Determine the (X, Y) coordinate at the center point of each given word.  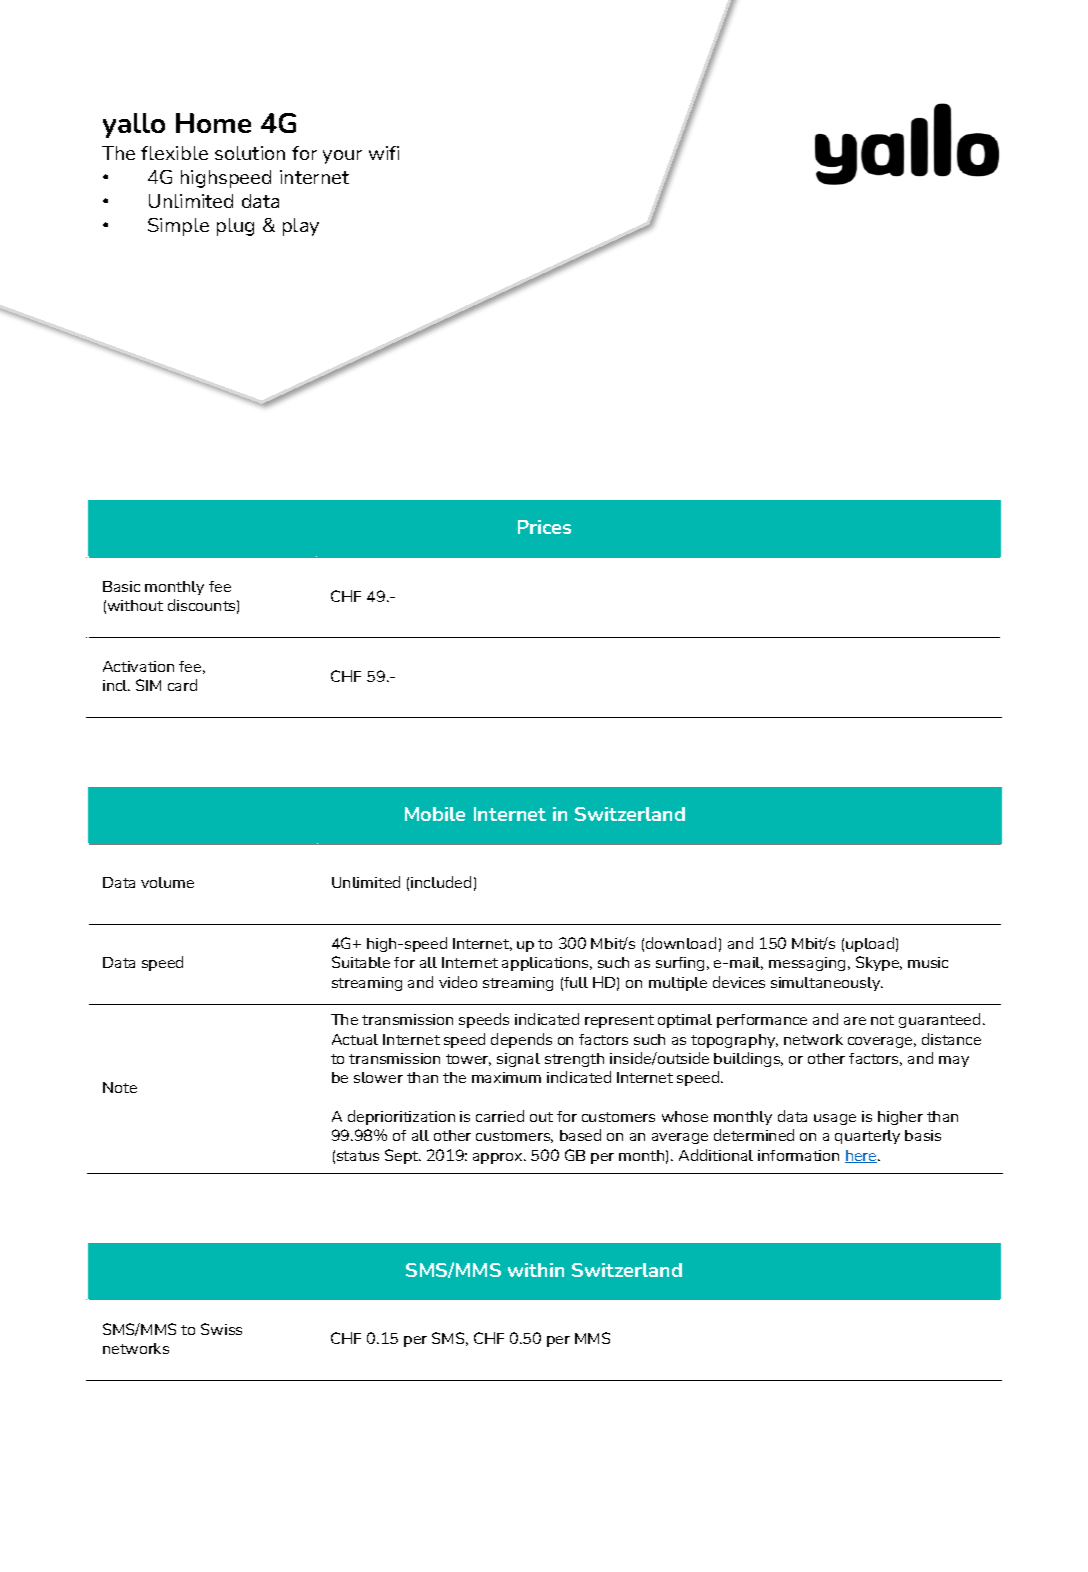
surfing (680, 964)
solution (250, 153)
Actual (355, 1039)
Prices (544, 527)
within (536, 1270)
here (862, 1156)
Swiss (221, 1329)
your (342, 157)
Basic (121, 586)
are (855, 1021)
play (301, 227)
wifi (384, 153)
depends (521, 1040)
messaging (807, 964)
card (182, 685)
